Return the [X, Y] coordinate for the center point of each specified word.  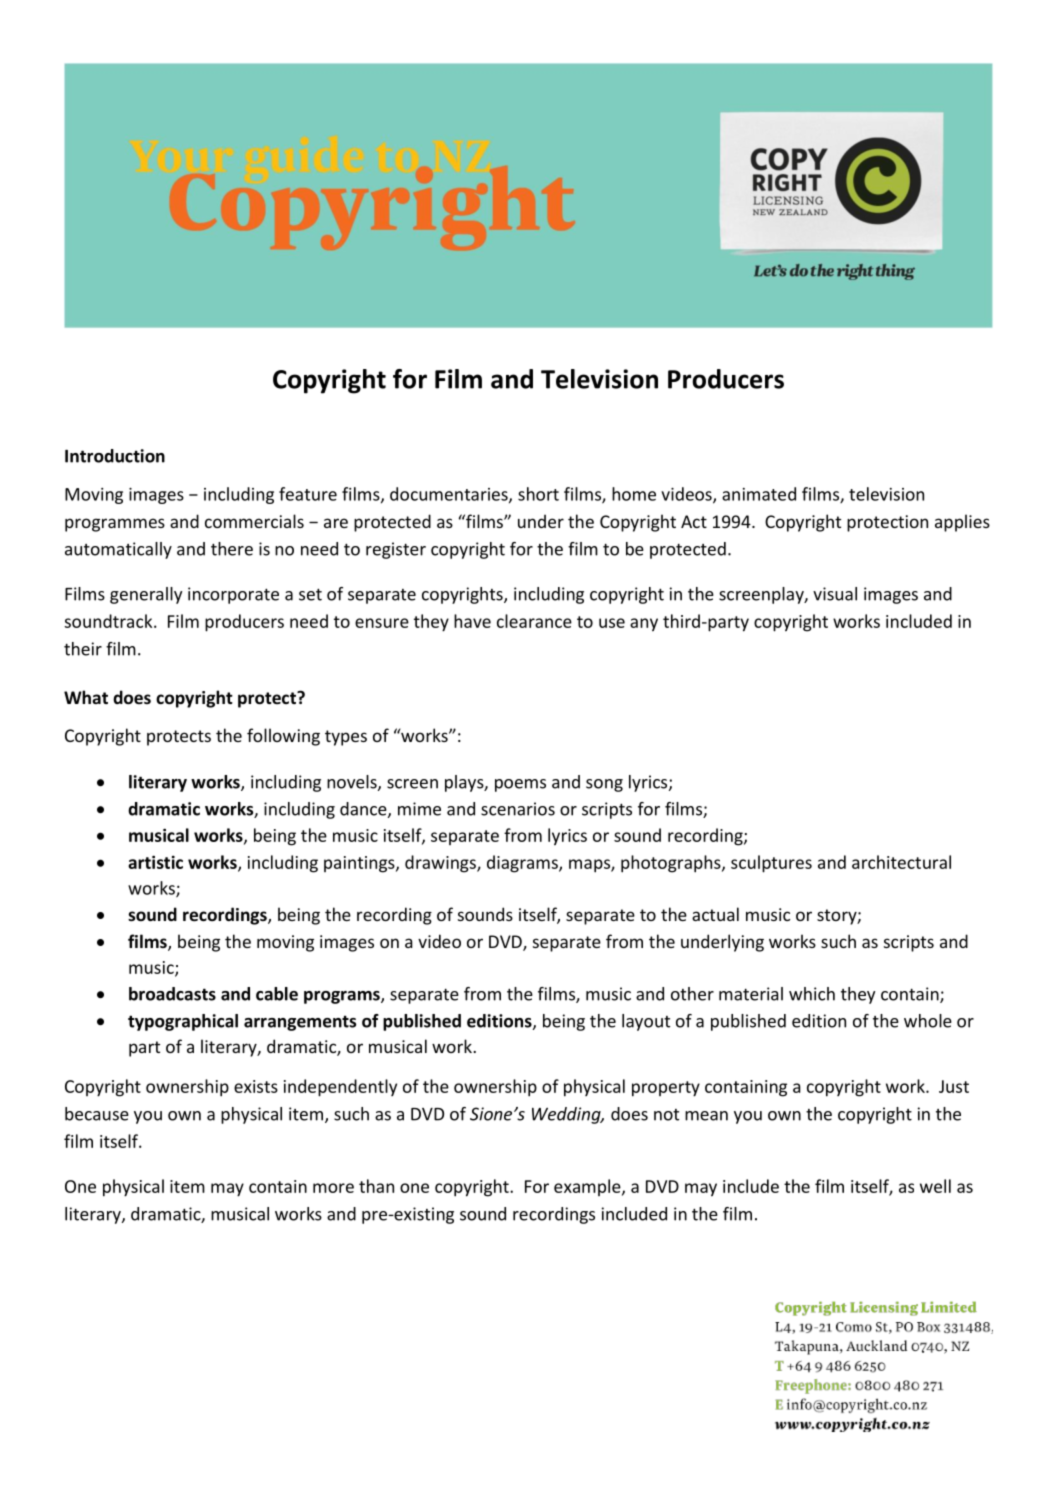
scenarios [518, 809]
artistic [155, 862]
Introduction [115, 456]
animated [759, 494]
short [538, 494]
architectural [901, 862]
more [333, 1188]
